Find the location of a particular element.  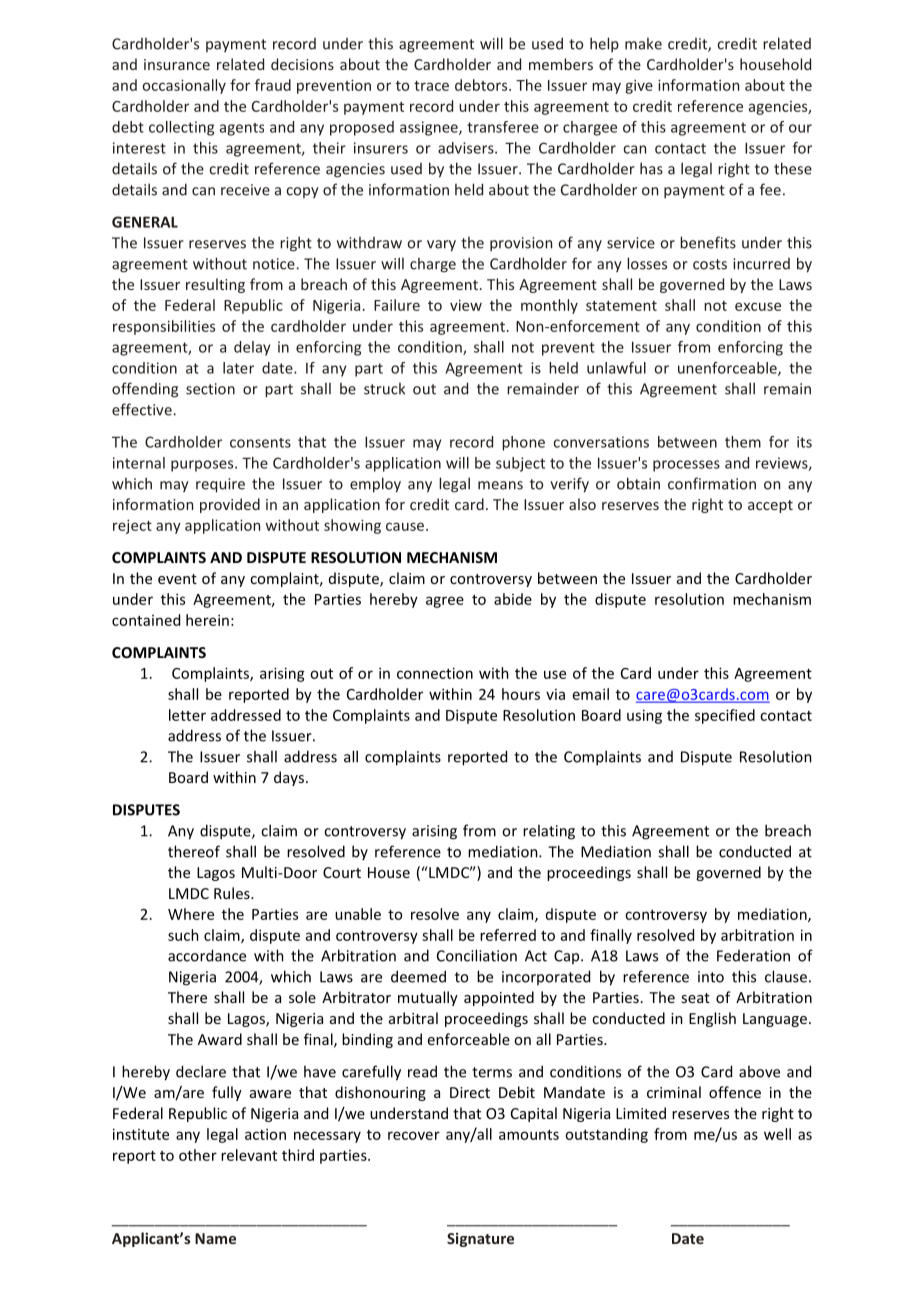

Rules is located at coordinates (233, 893).
